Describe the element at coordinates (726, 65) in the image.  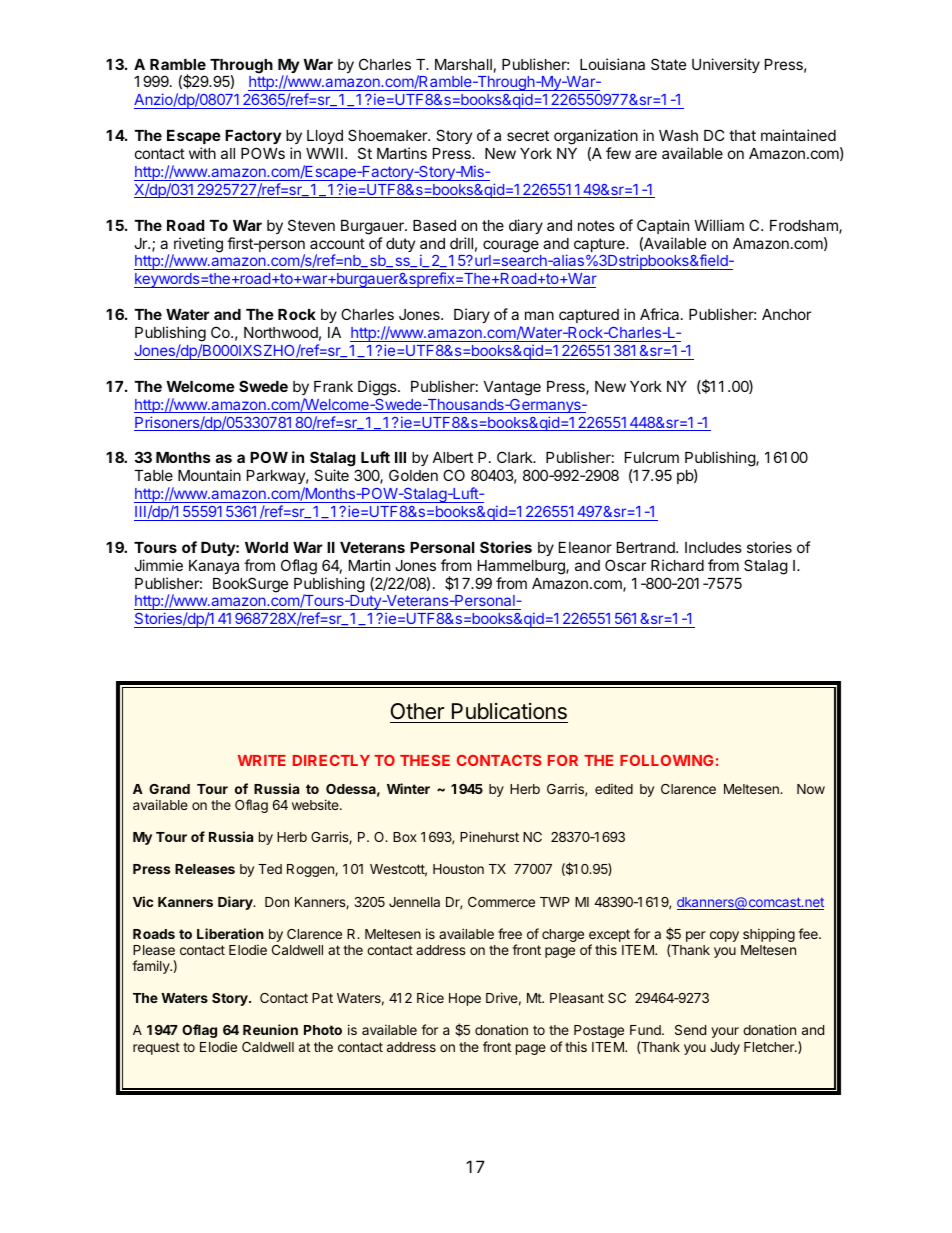
I see `University` at that location.
